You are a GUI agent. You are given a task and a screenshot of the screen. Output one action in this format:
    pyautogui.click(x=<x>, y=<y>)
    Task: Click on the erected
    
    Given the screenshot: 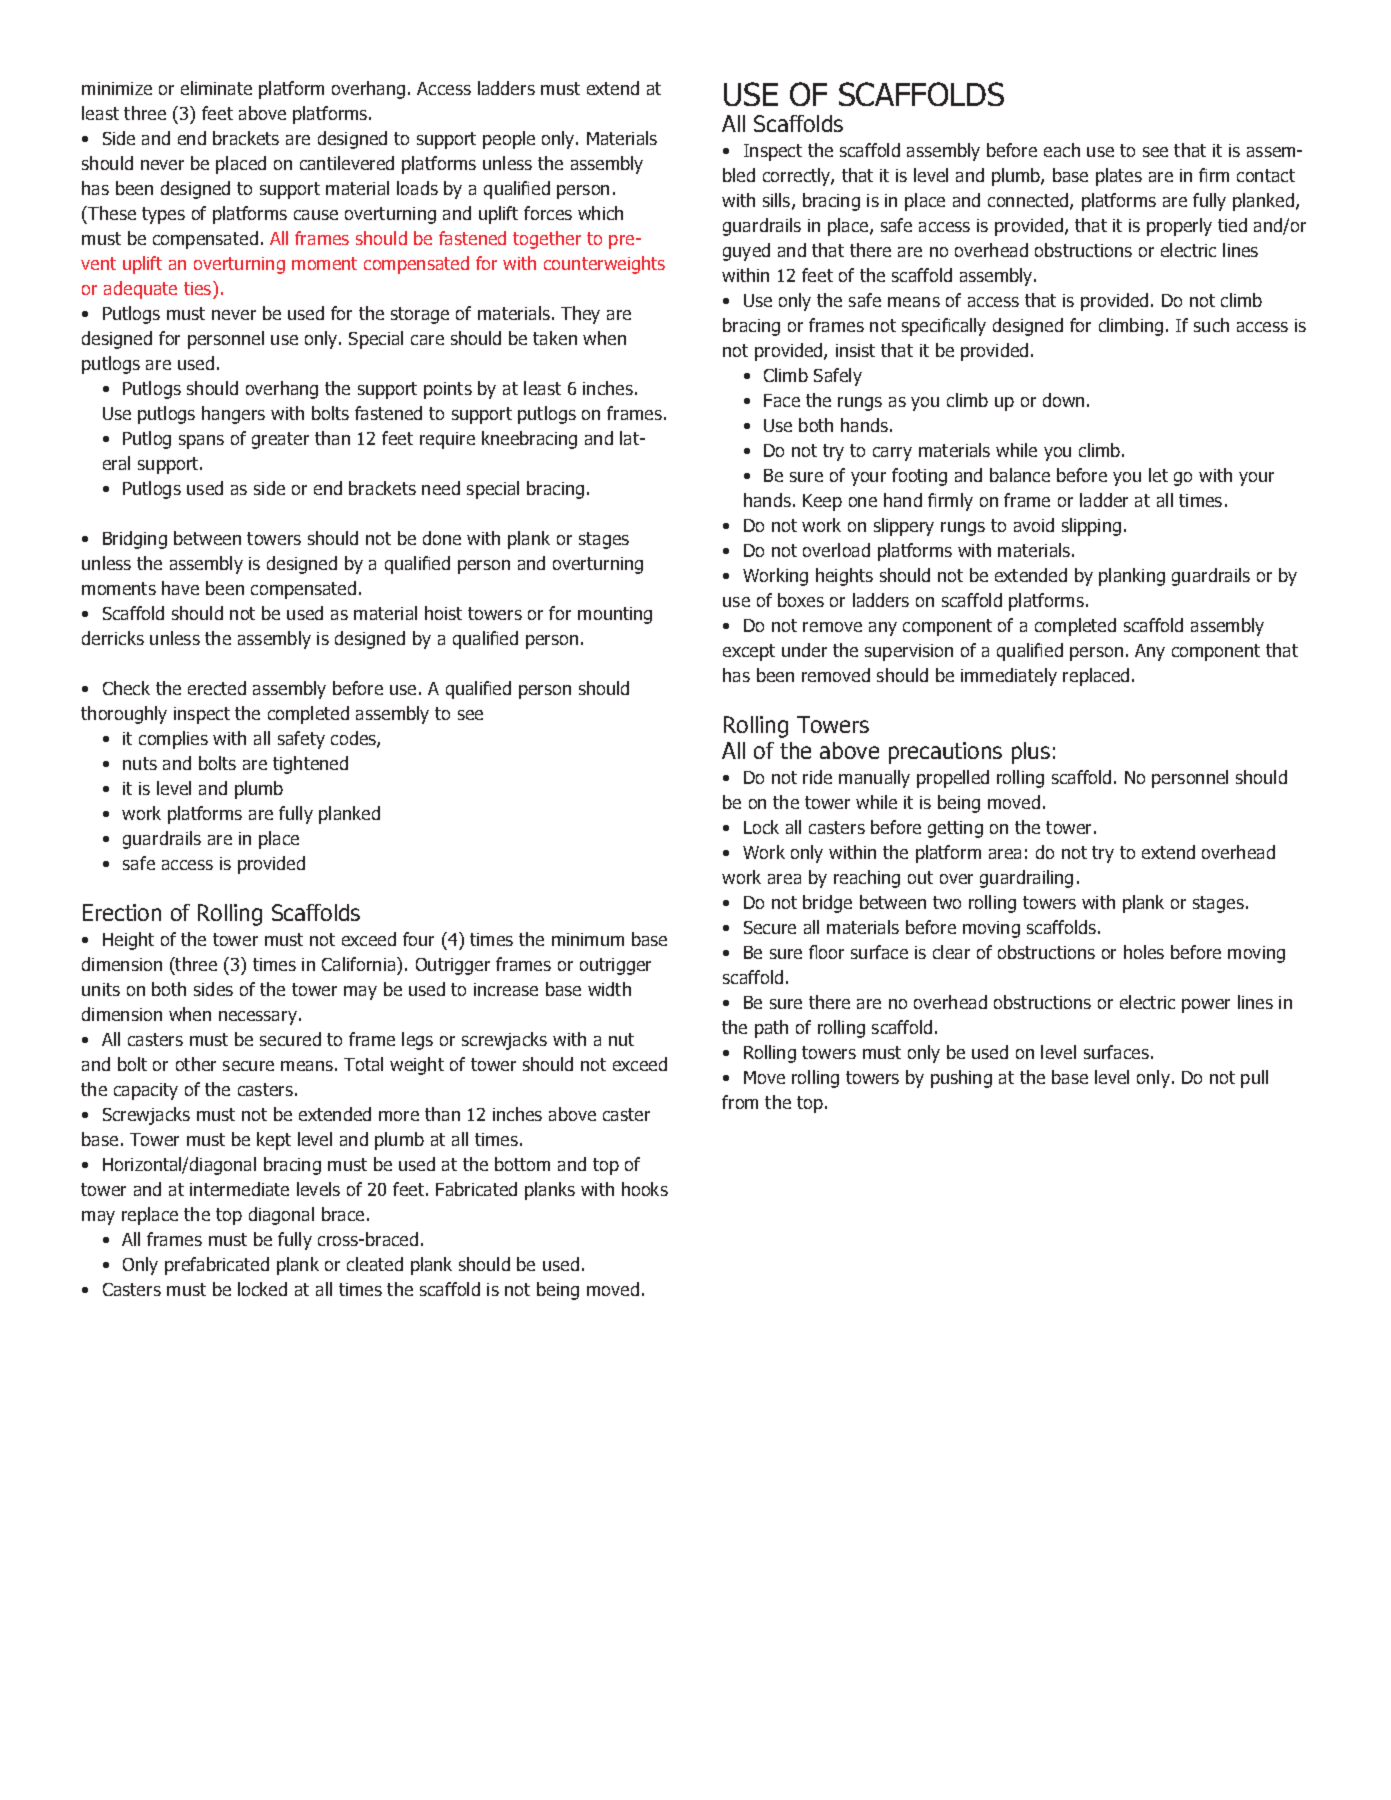 What is the action you would take?
    pyautogui.click(x=217, y=688)
